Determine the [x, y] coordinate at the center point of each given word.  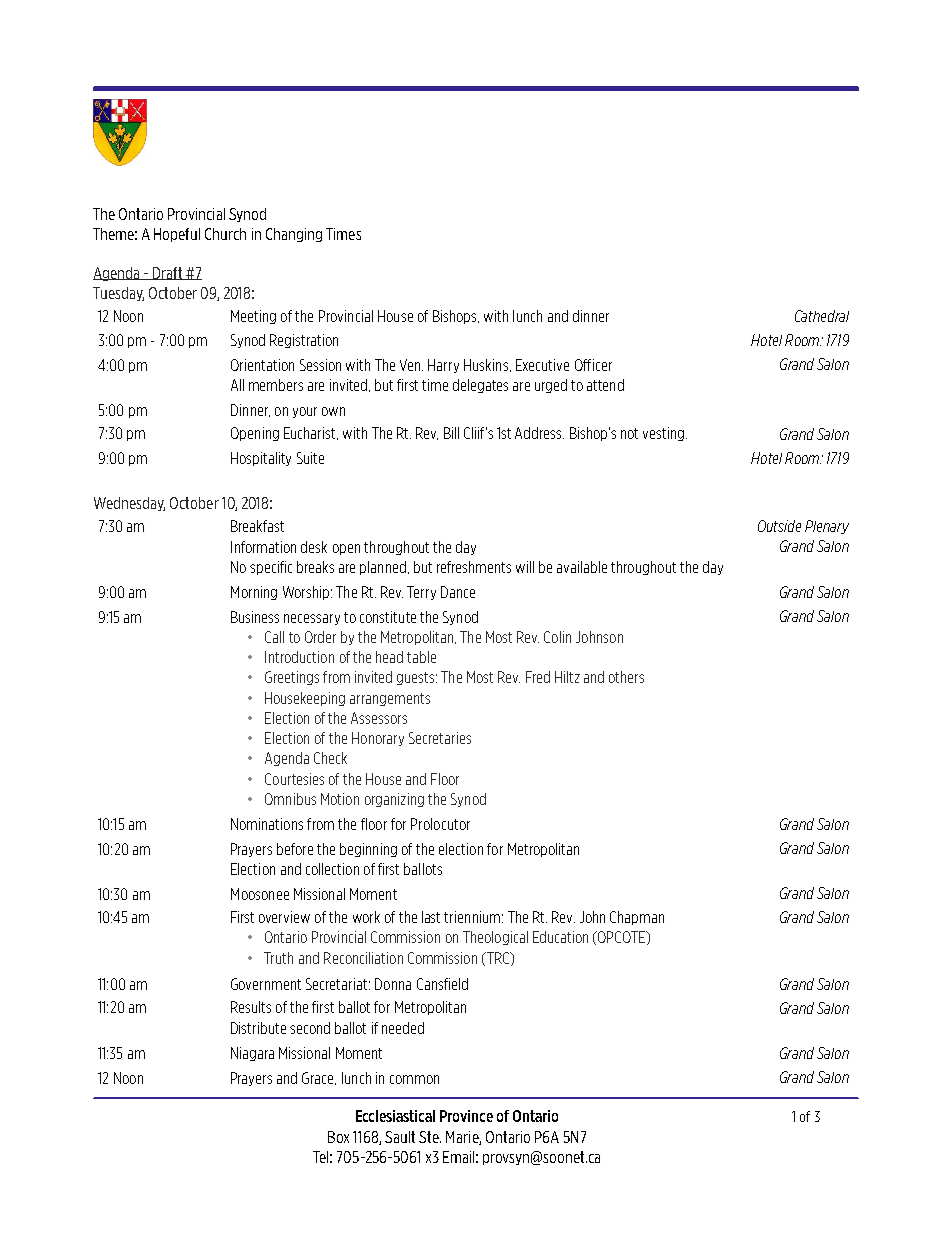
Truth [278, 958]
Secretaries [440, 738]
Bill [451, 433]
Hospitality [261, 459]
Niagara [252, 1054]
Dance [458, 592]
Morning [254, 593]
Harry [443, 366]
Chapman [637, 918]
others [626, 677]
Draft [168, 273]
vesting [663, 434]
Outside [779, 526]
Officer [593, 365]
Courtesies [294, 779]
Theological [495, 938]
